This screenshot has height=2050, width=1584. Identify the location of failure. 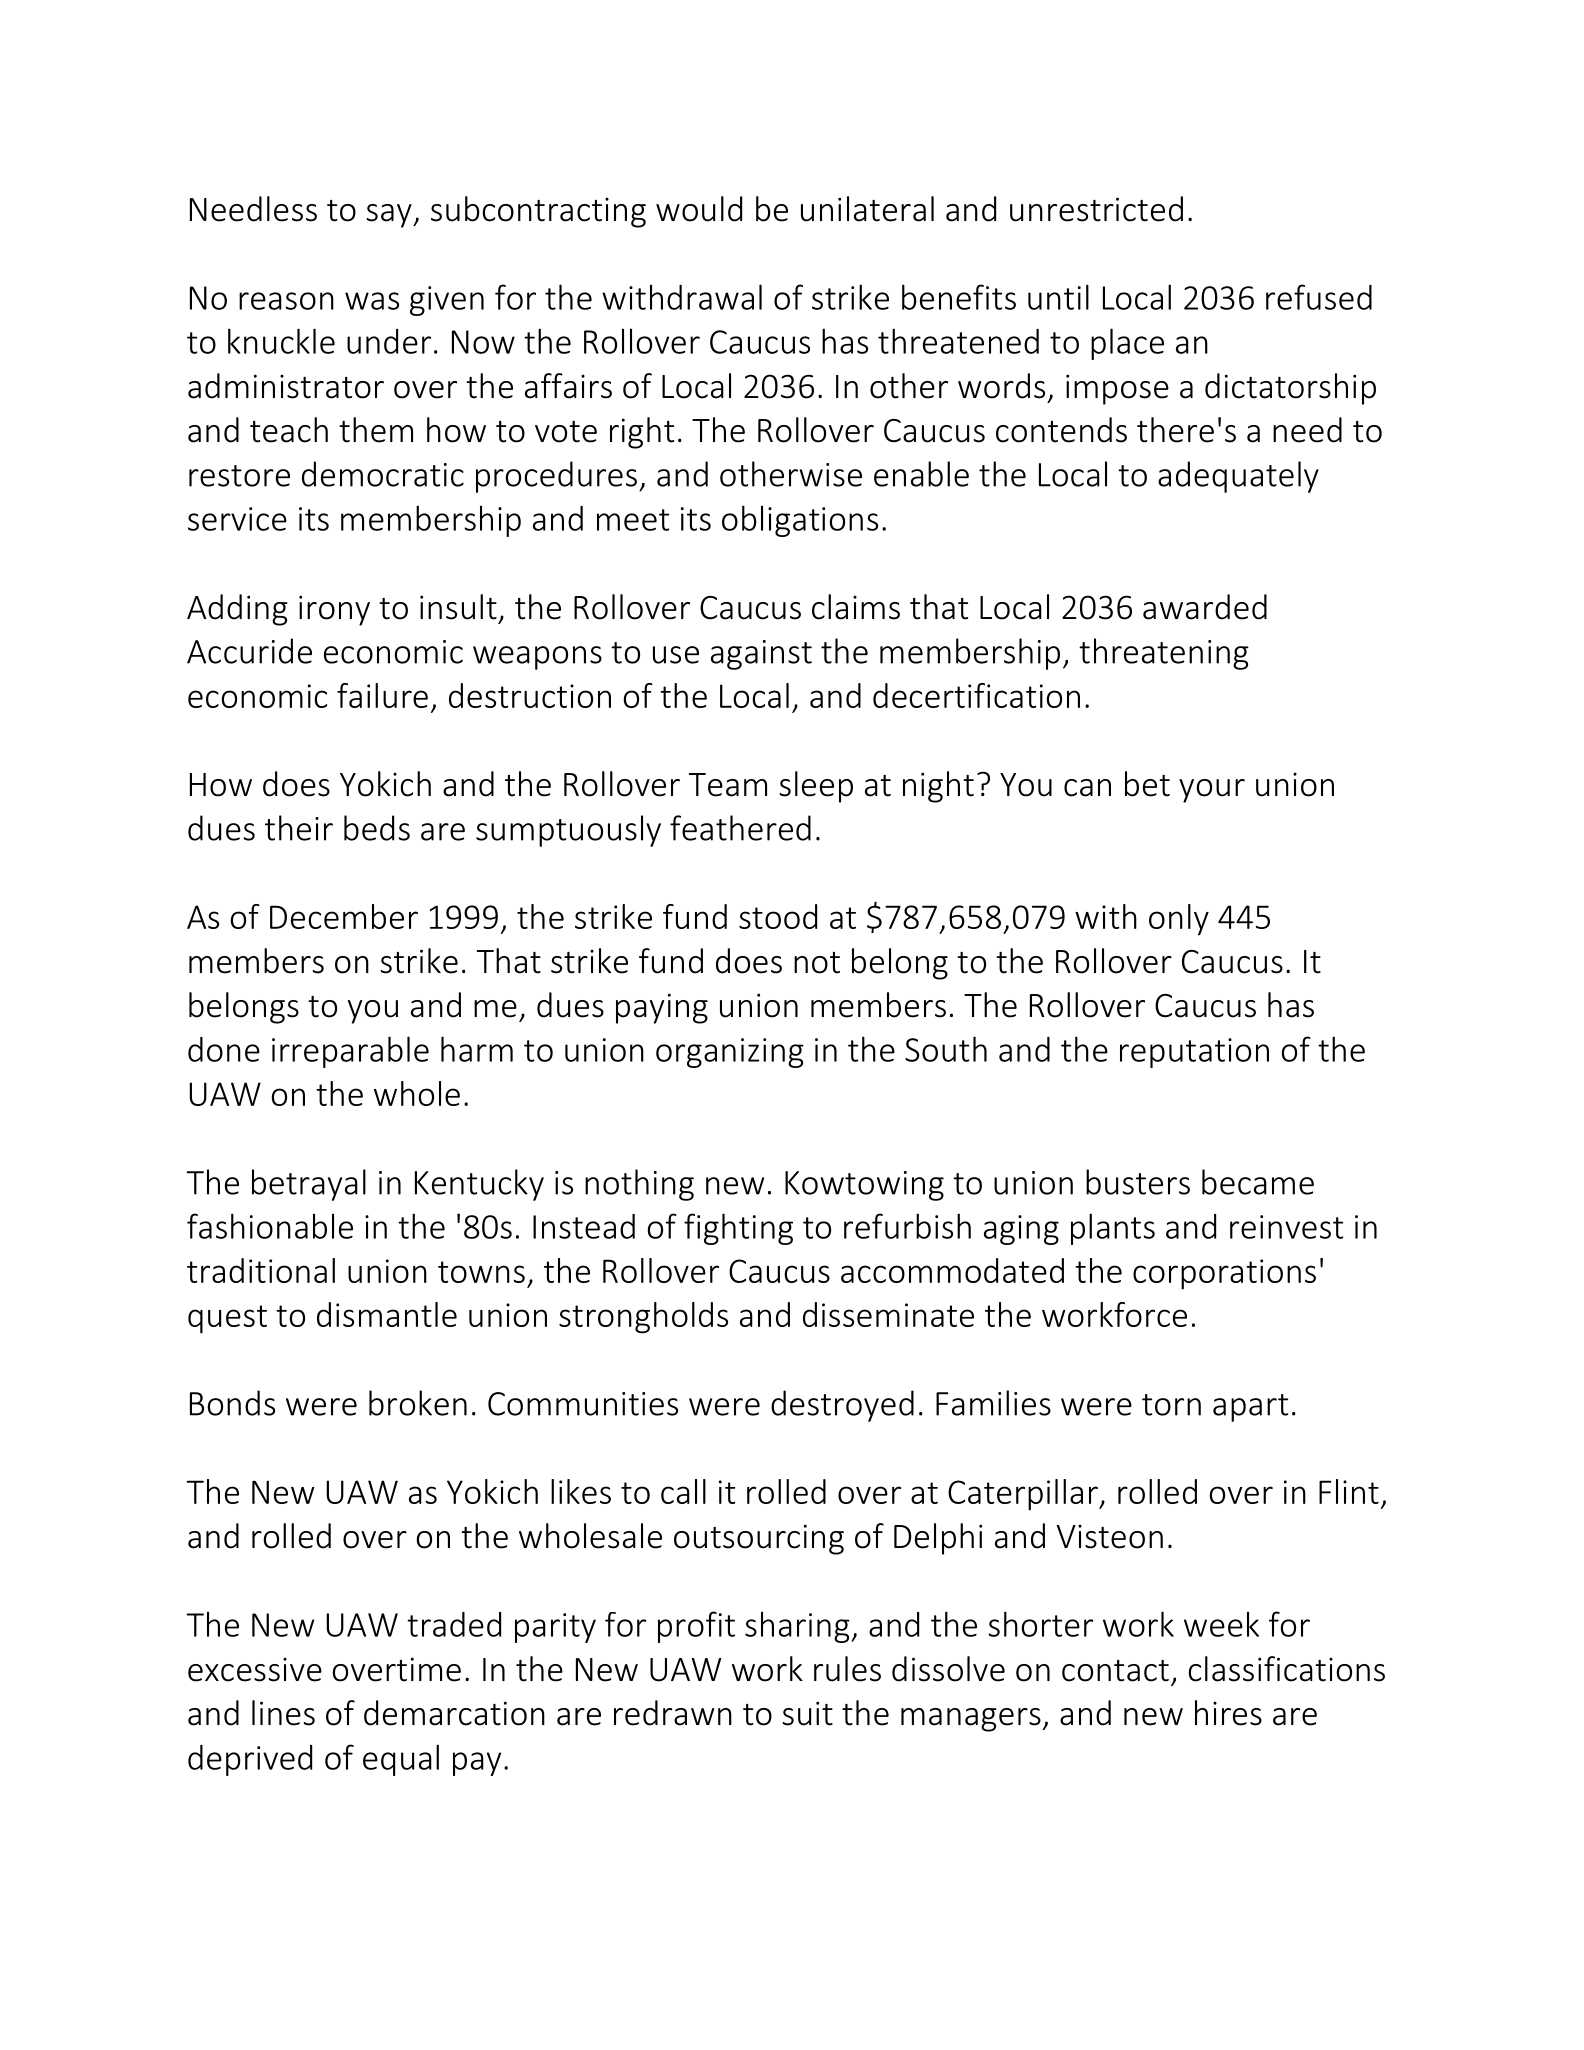
(382, 695).
